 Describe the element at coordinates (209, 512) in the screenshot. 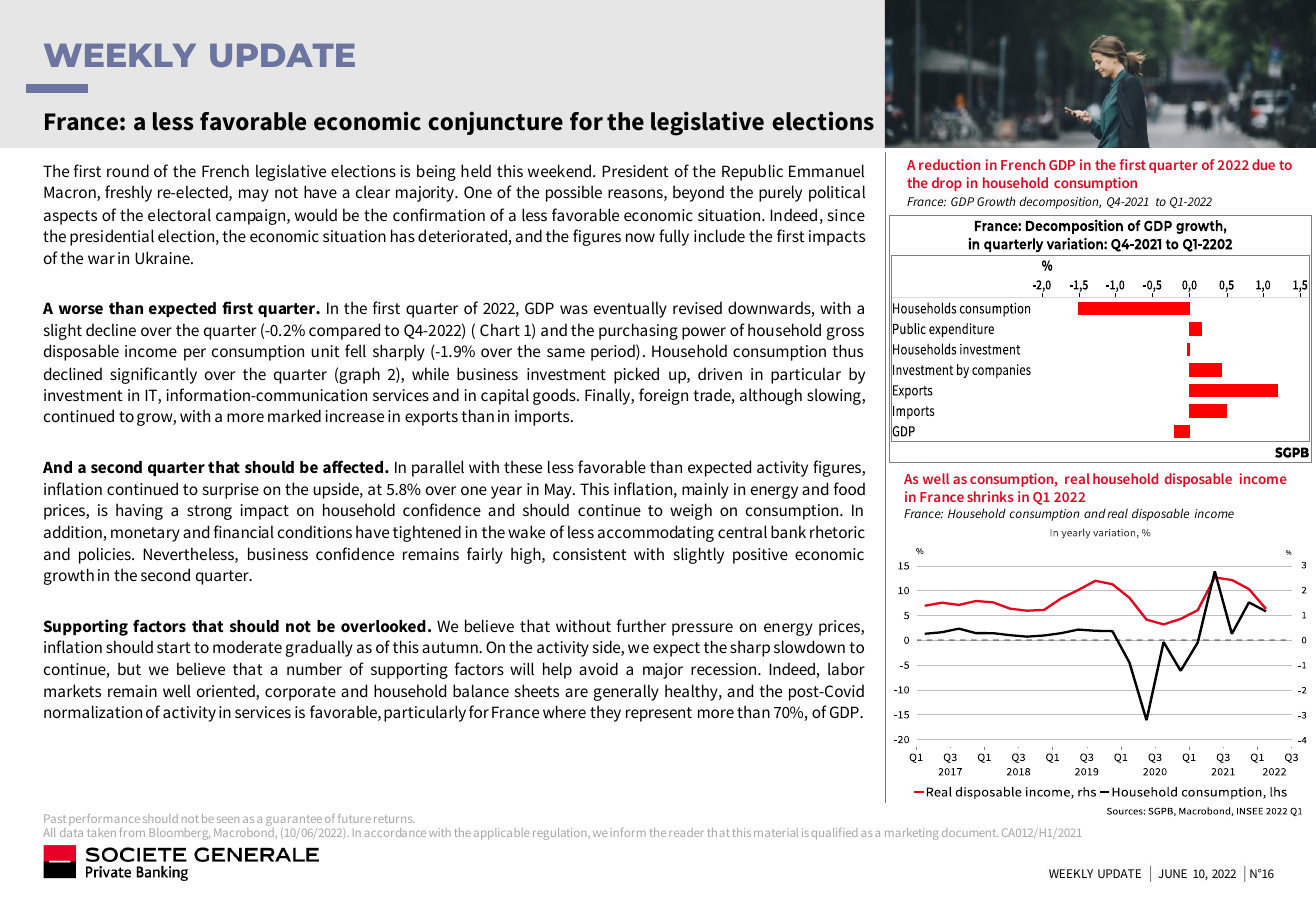

I see `strong` at that location.
